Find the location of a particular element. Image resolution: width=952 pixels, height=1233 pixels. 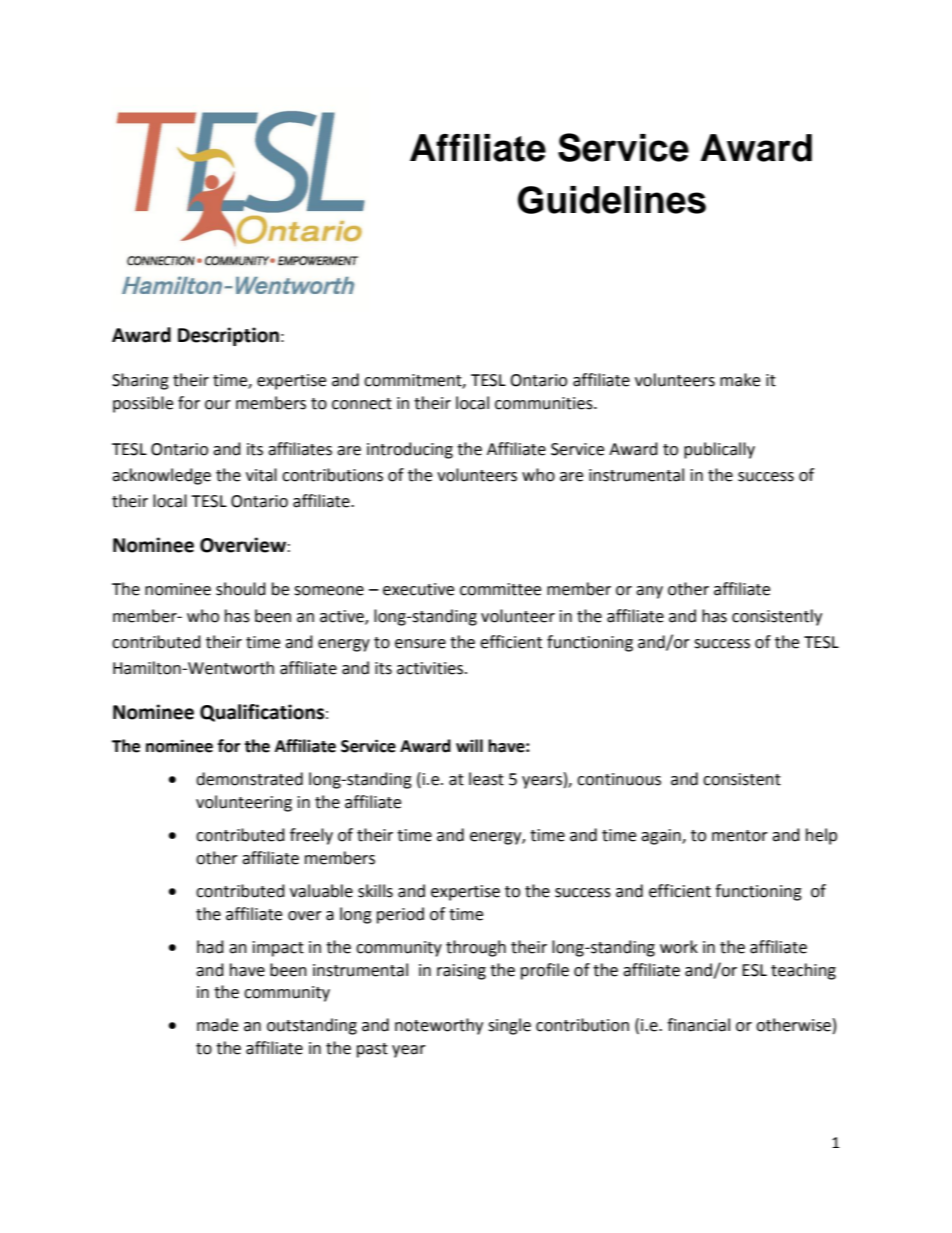

mentor is located at coordinates (740, 836).
